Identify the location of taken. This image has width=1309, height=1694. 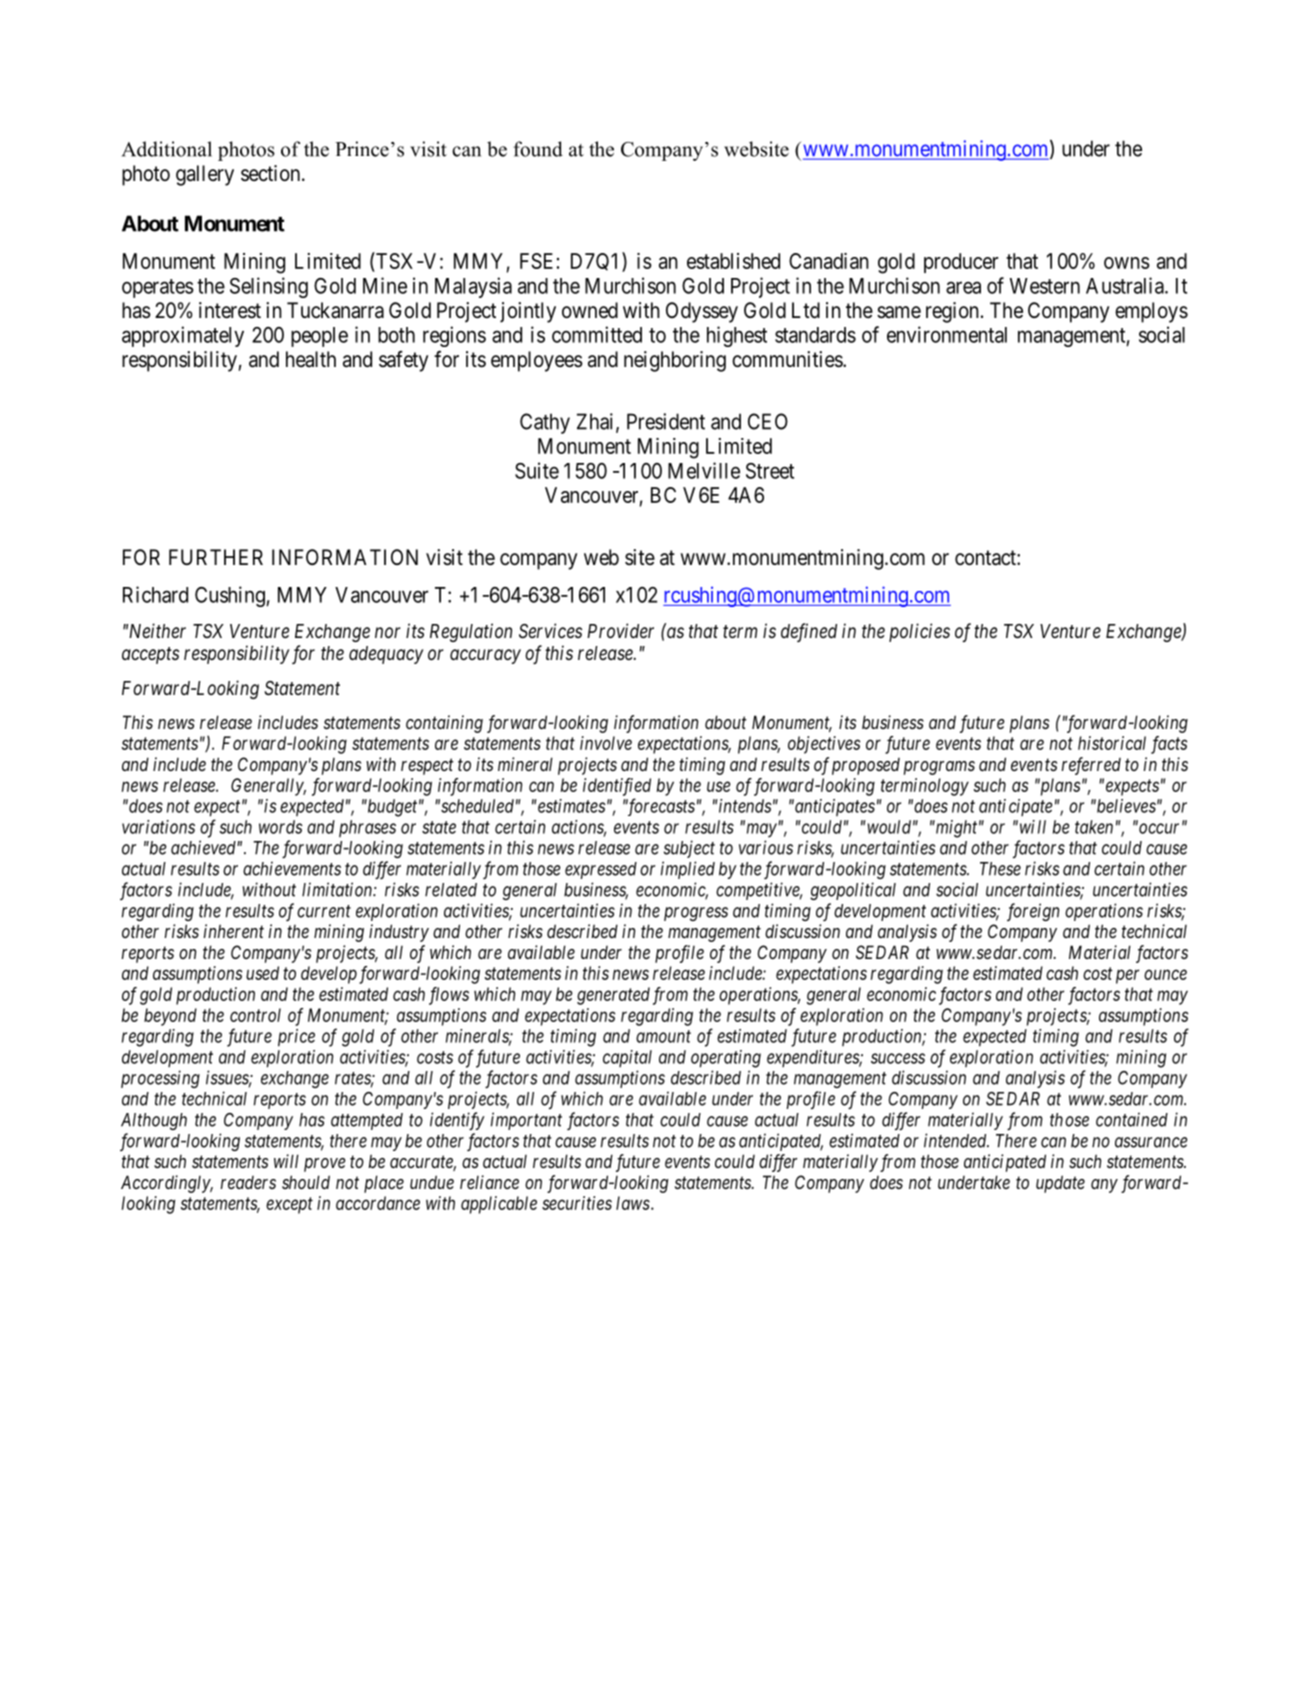
(1094, 827).
